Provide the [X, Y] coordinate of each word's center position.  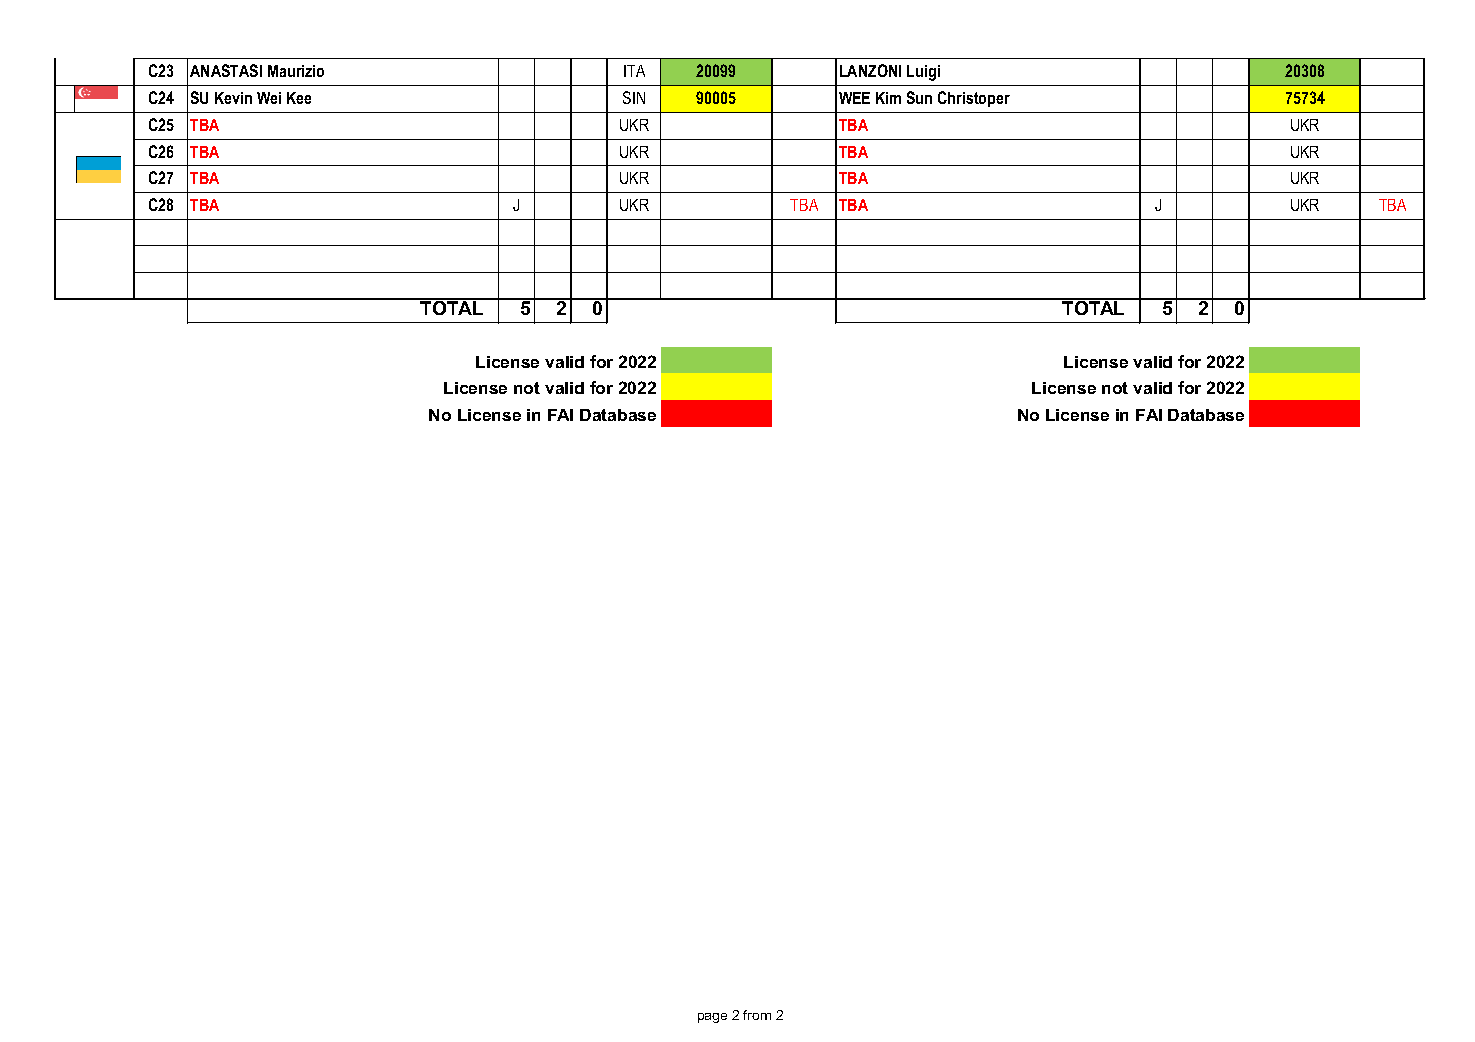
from [757, 1015]
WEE [854, 98]
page [712, 1018]
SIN [634, 97]
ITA [634, 71]
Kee [299, 98]
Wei [269, 98]
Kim [888, 98]
